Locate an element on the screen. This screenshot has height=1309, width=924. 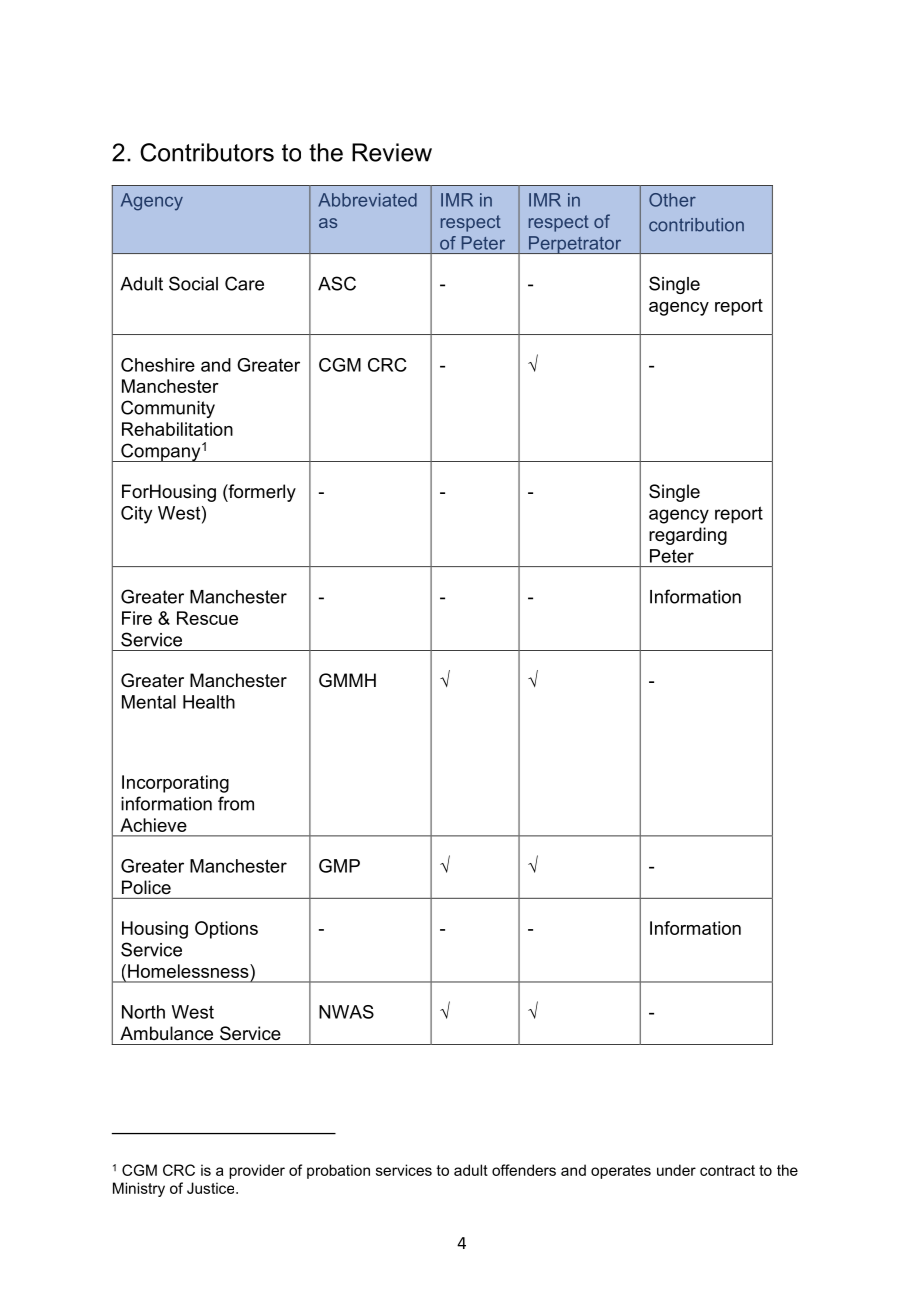
Rescue is located at coordinates (207, 618).
